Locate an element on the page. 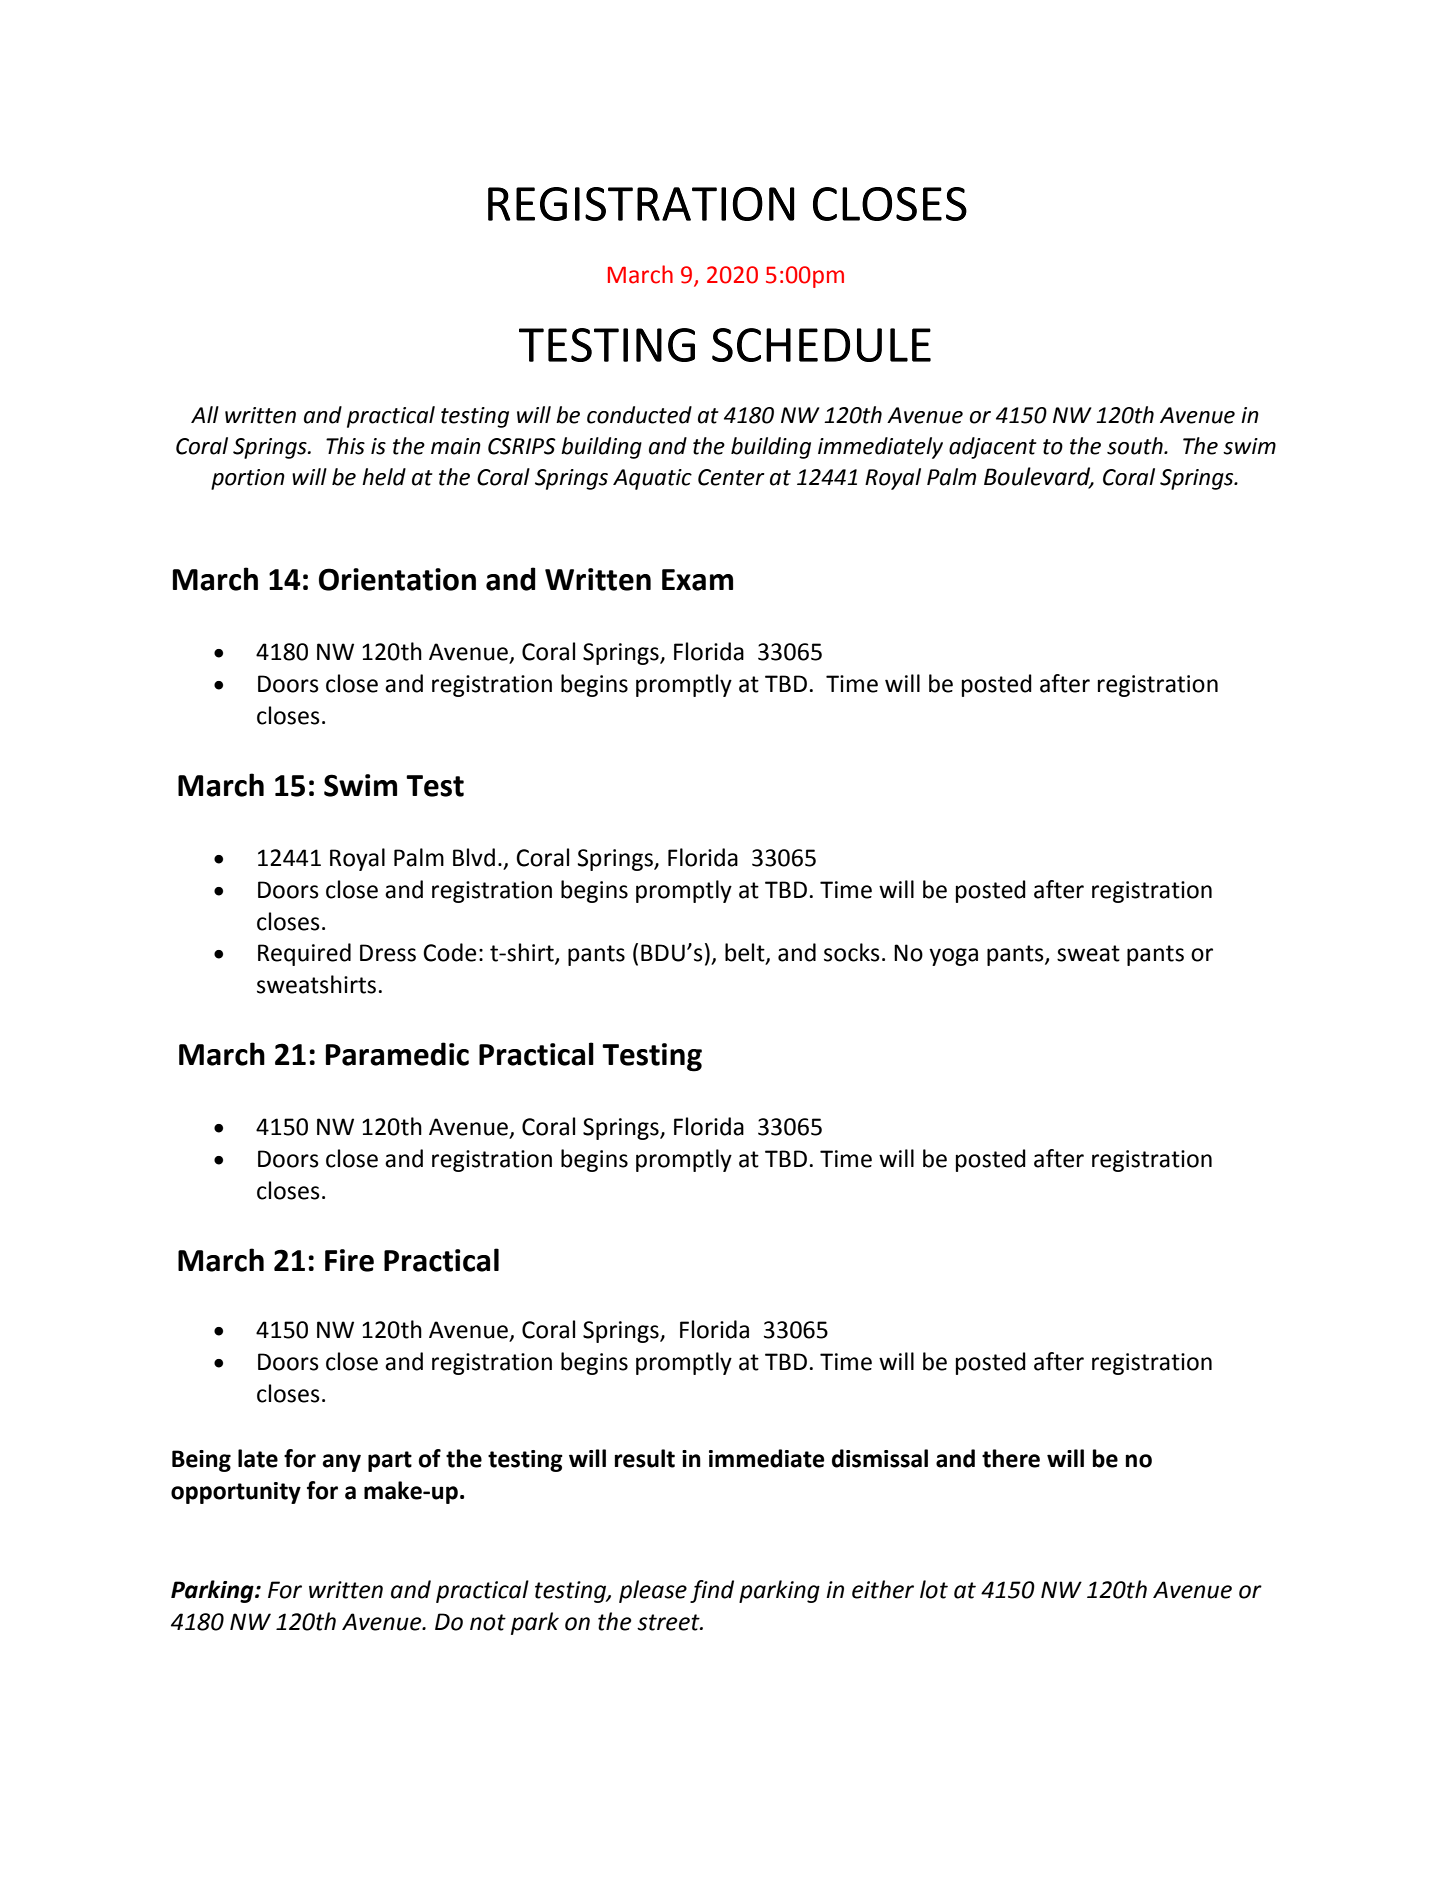  adjacent is located at coordinates (993, 448).
